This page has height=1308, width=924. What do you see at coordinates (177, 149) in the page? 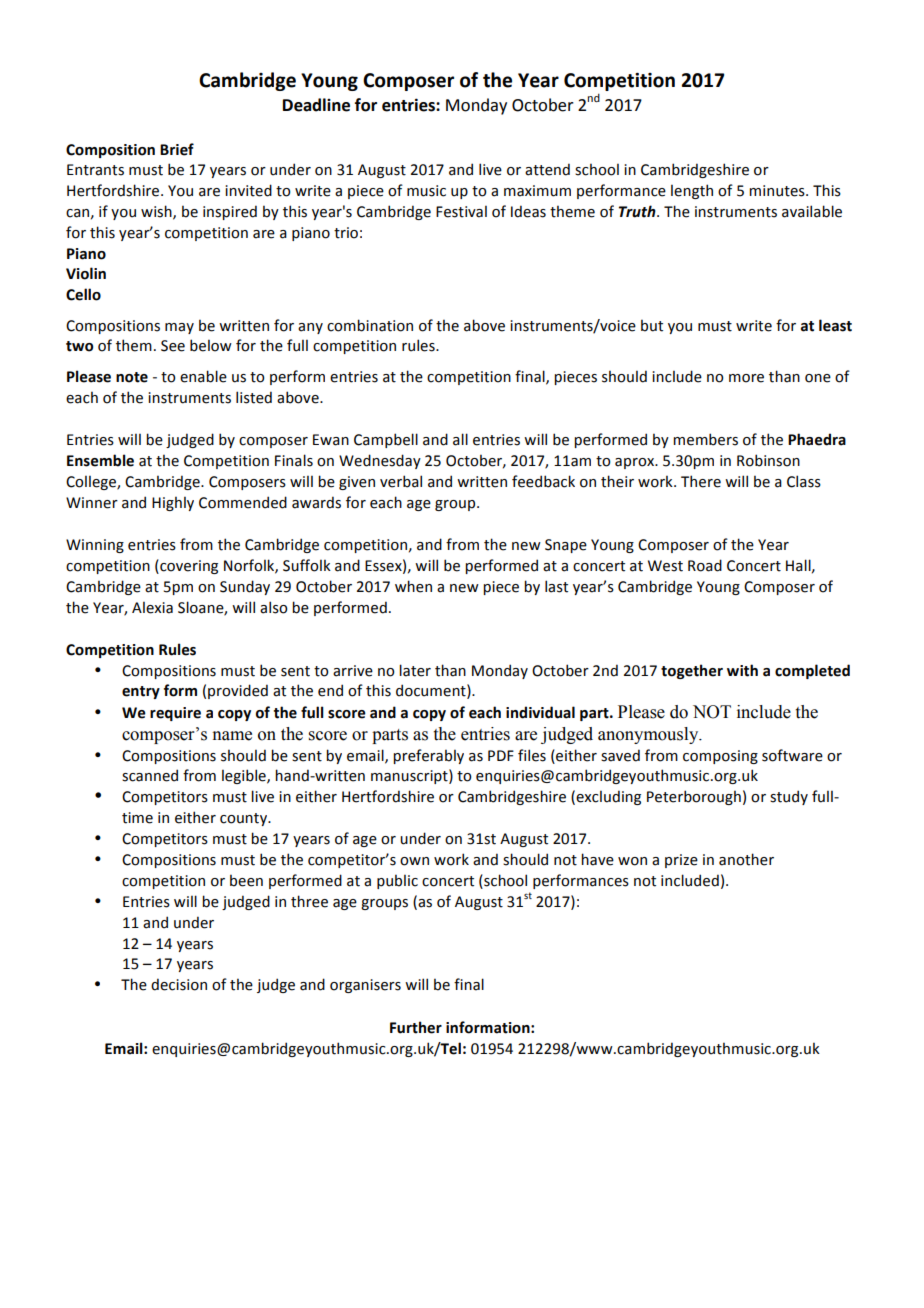
I see `Brief` at bounding box center [177, 149].
